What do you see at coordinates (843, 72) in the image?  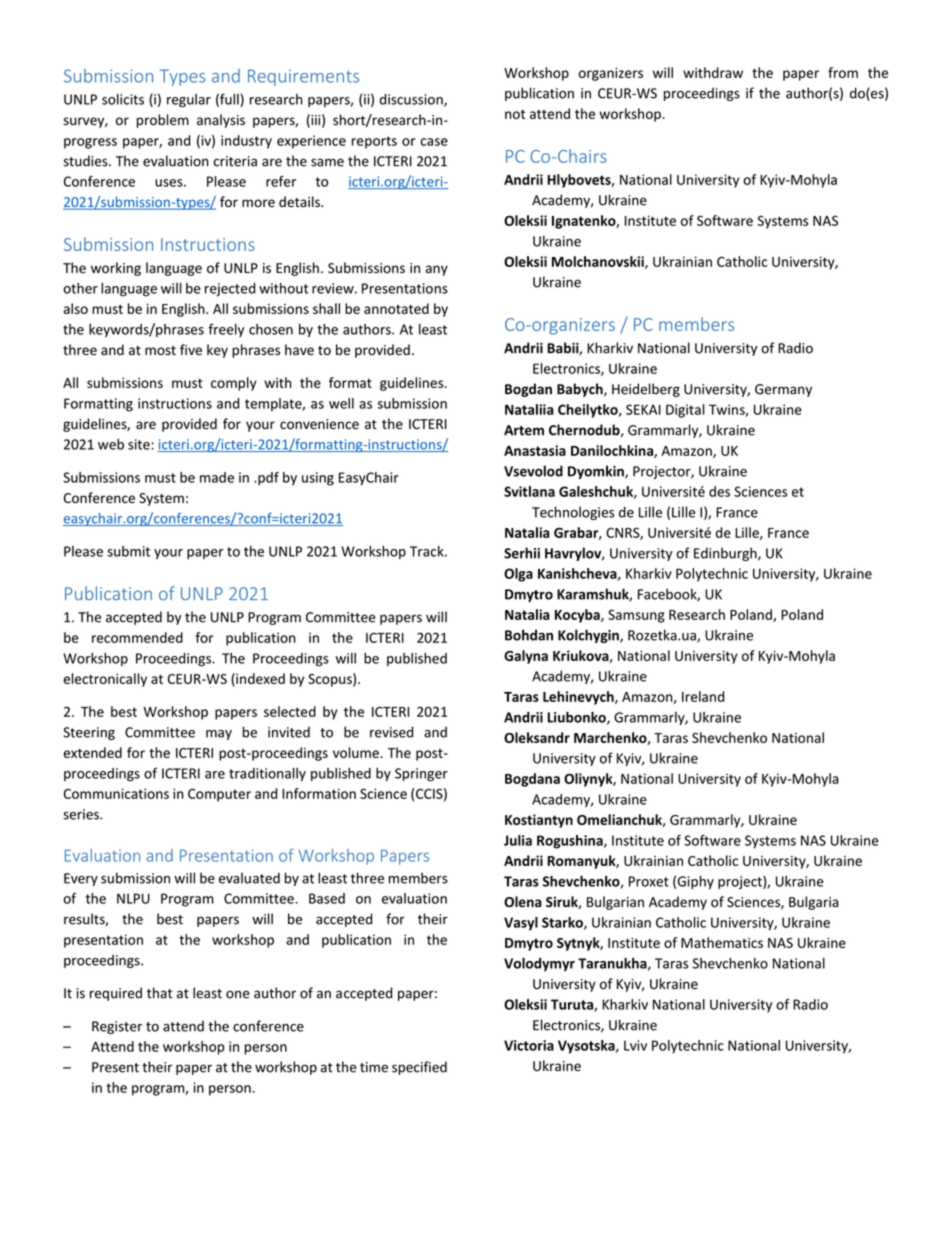 I see `from` at bounding box center [843, 72].
